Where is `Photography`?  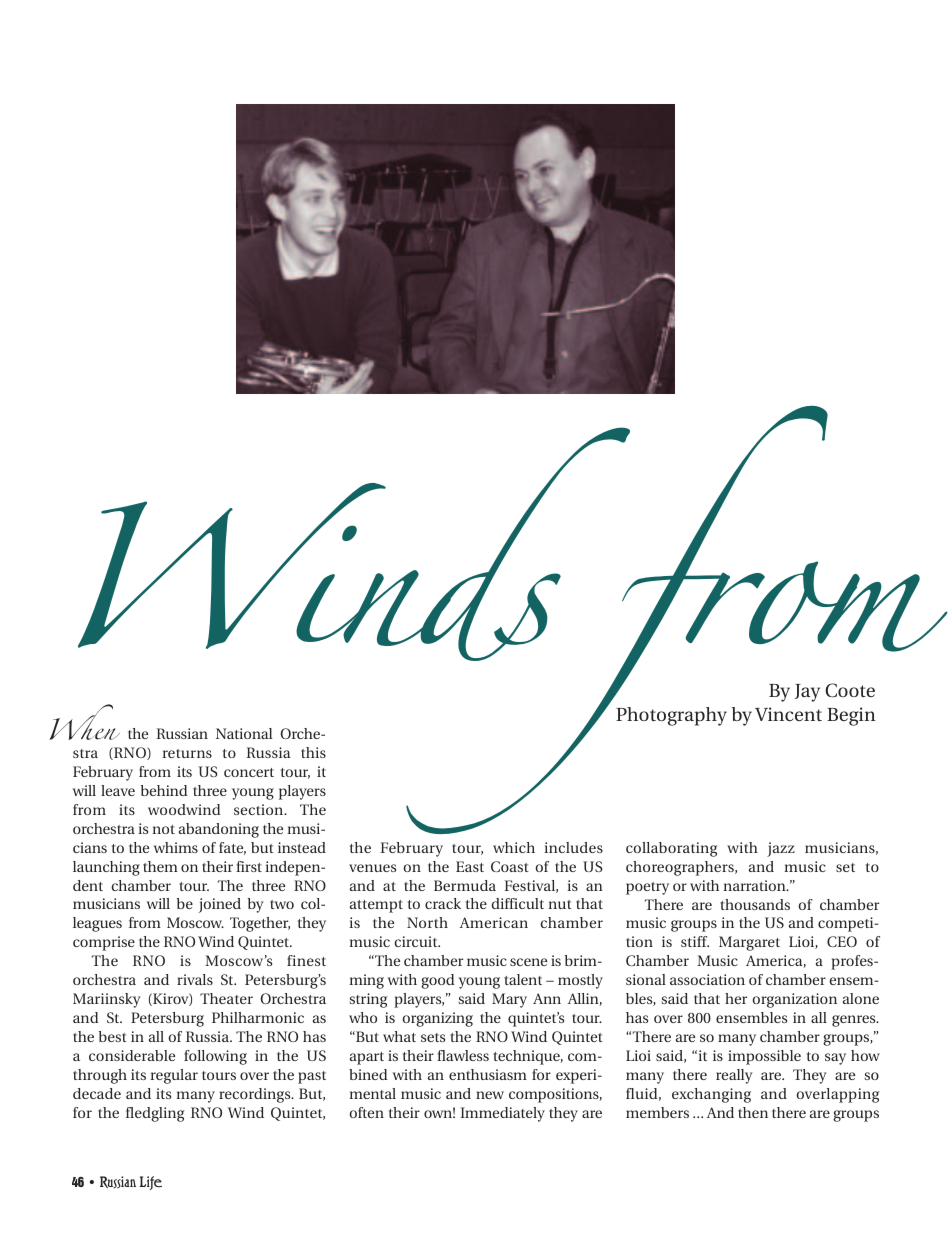
Photography is located at coordinates (671, 716).
